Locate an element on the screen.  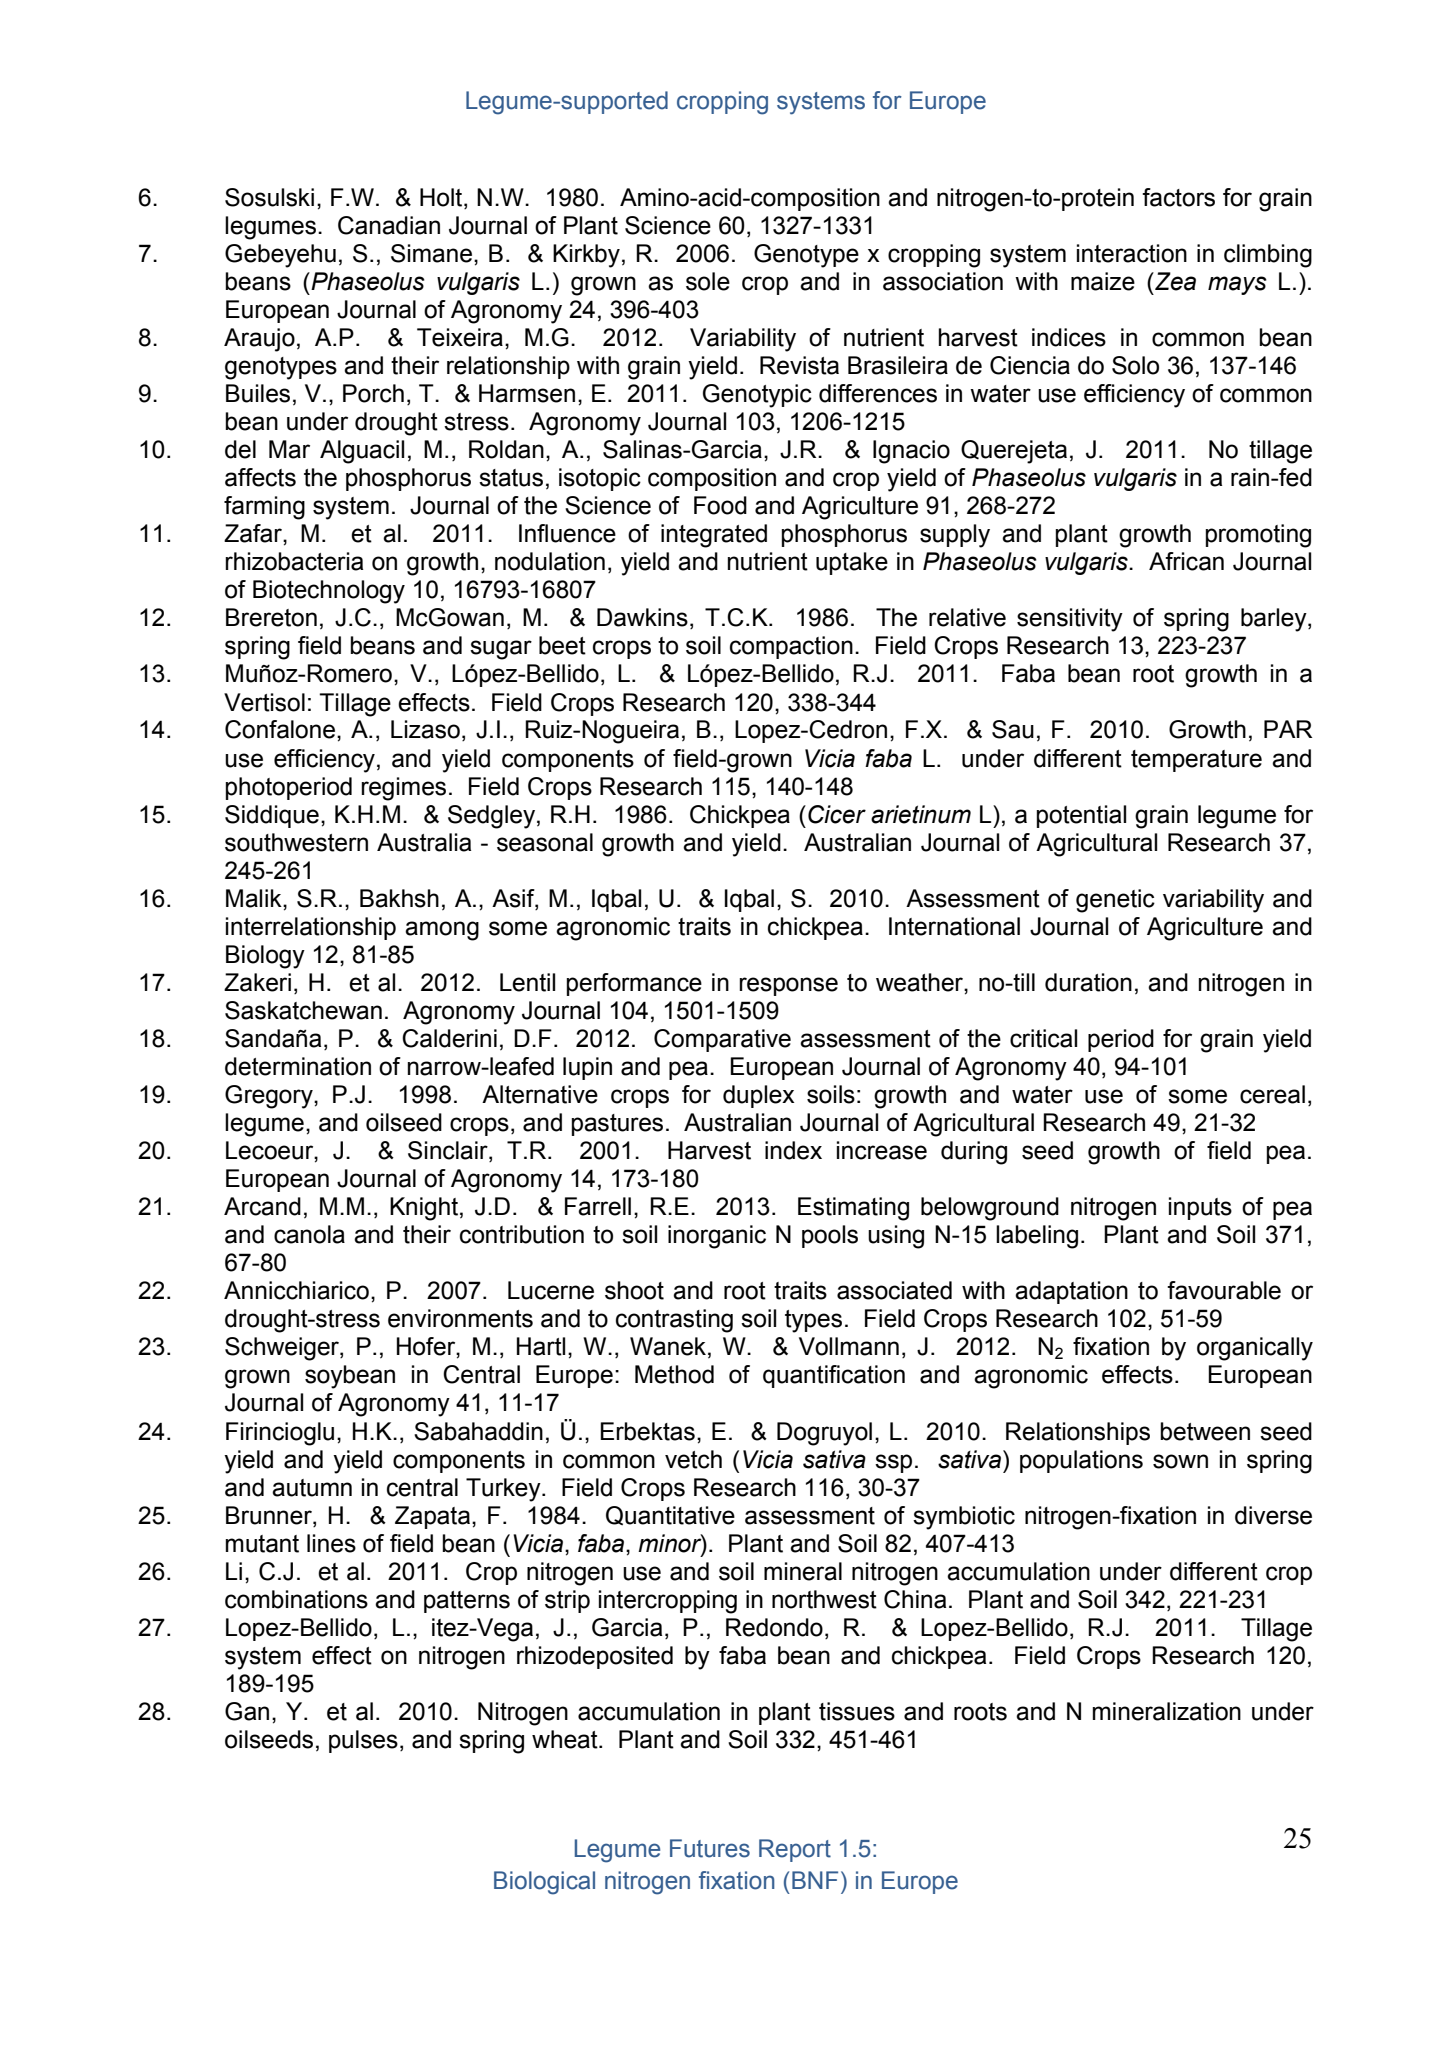
regimes is located at coordinates (403, 789).
